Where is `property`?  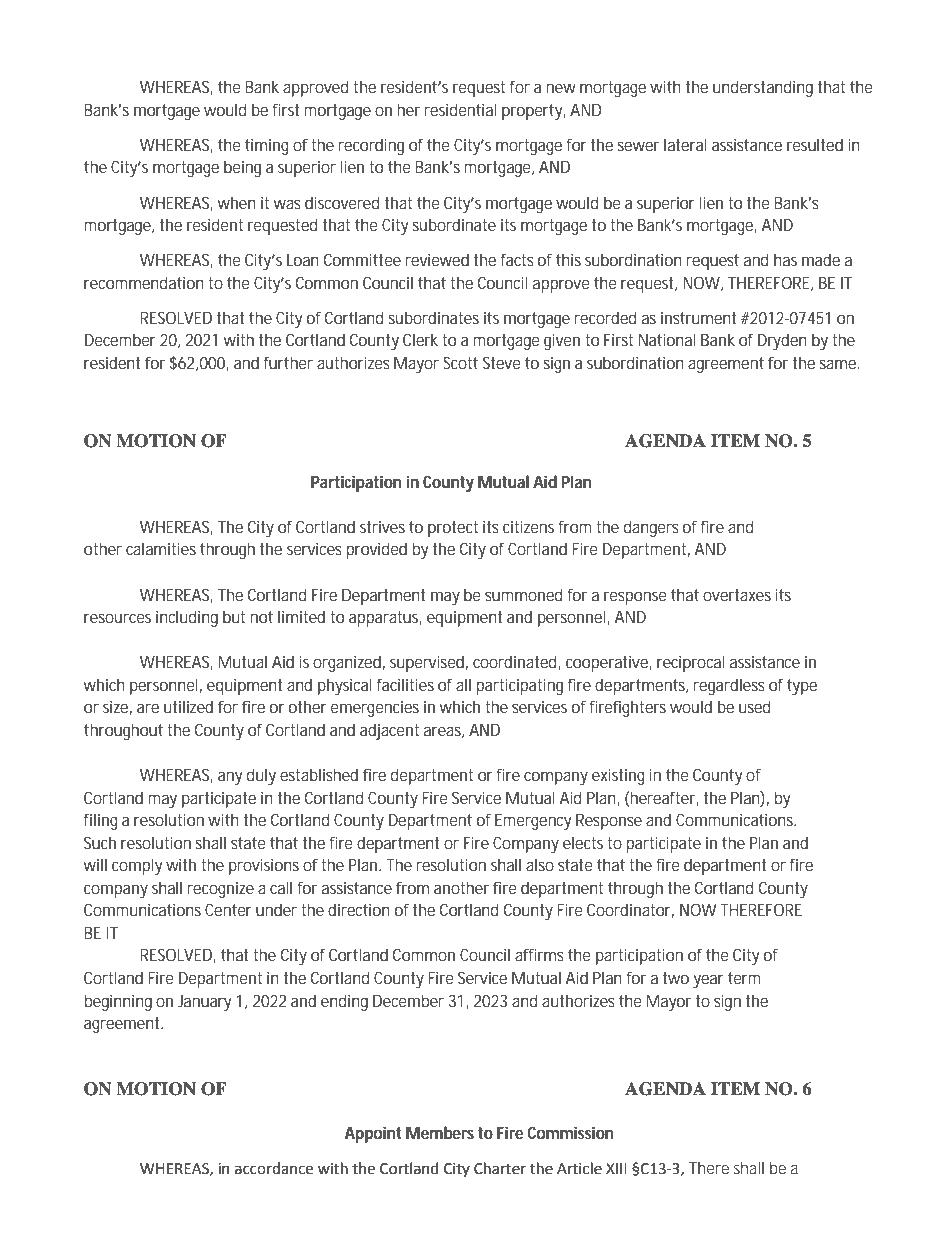
property is located at coordinates (533, 112).
